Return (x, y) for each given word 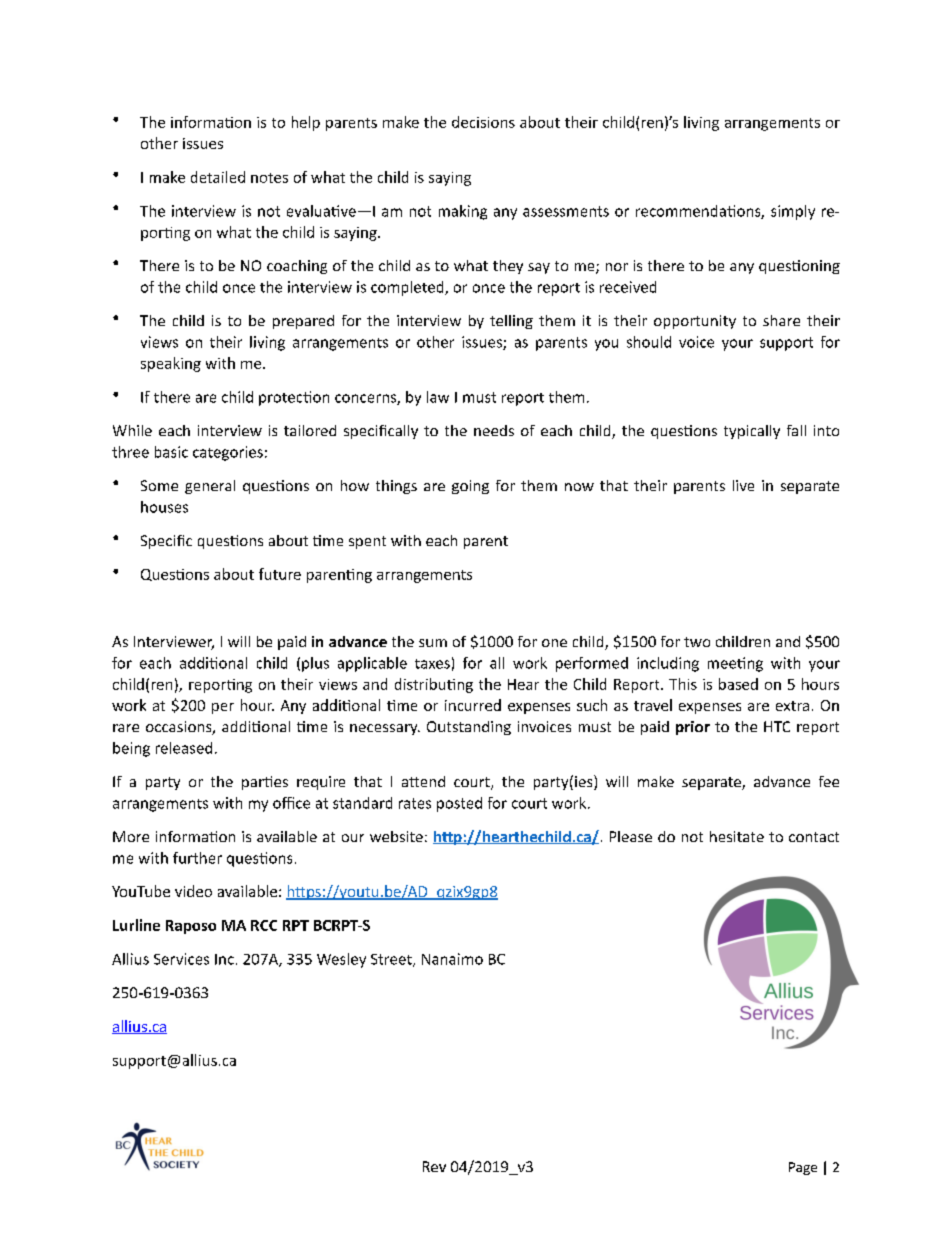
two (697, 642)
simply (793, 212)
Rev (434, 1166)
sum (433, 643)
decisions (483, 122)
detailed (218, 177)
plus (315, 664)
